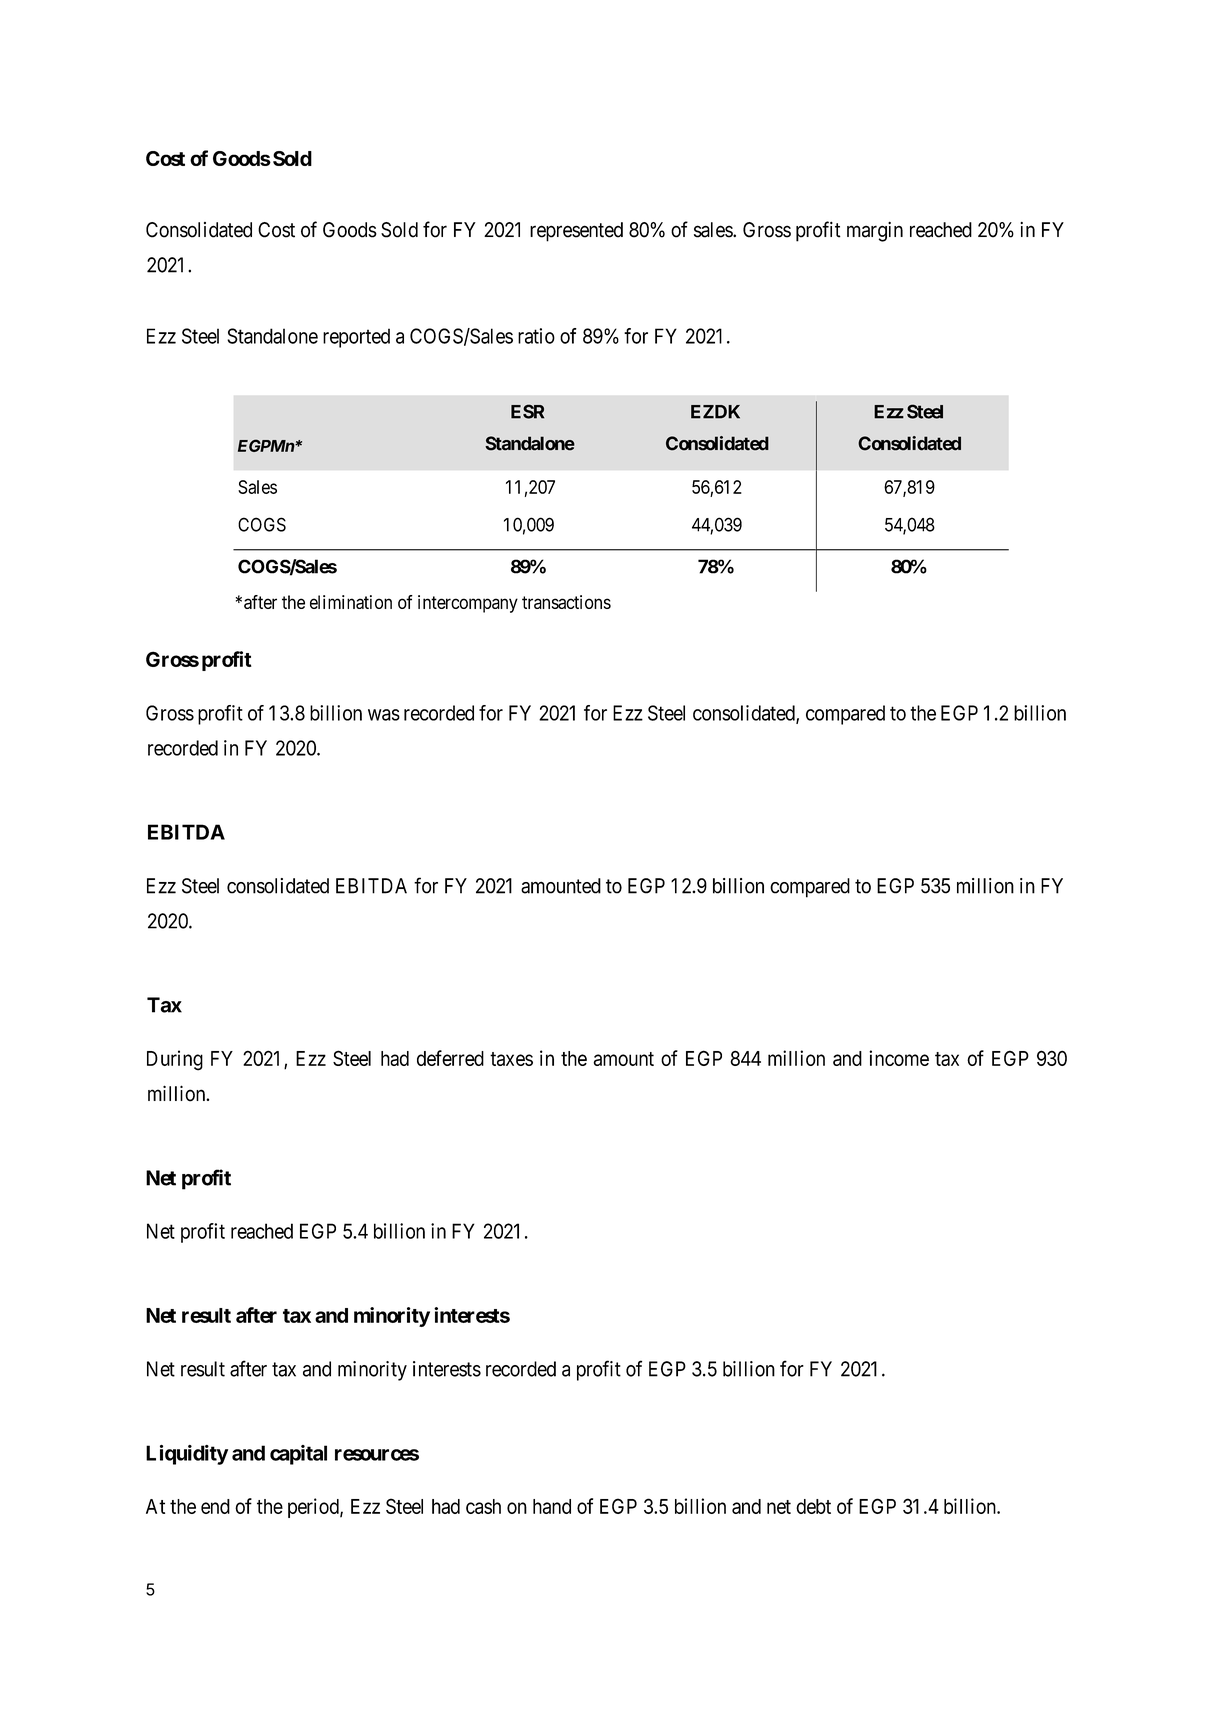 The image size is (1213, 1716). What do you see at coordinates (566, 602) in the page?
I see `transactions` at bounding box center [566, 602].
